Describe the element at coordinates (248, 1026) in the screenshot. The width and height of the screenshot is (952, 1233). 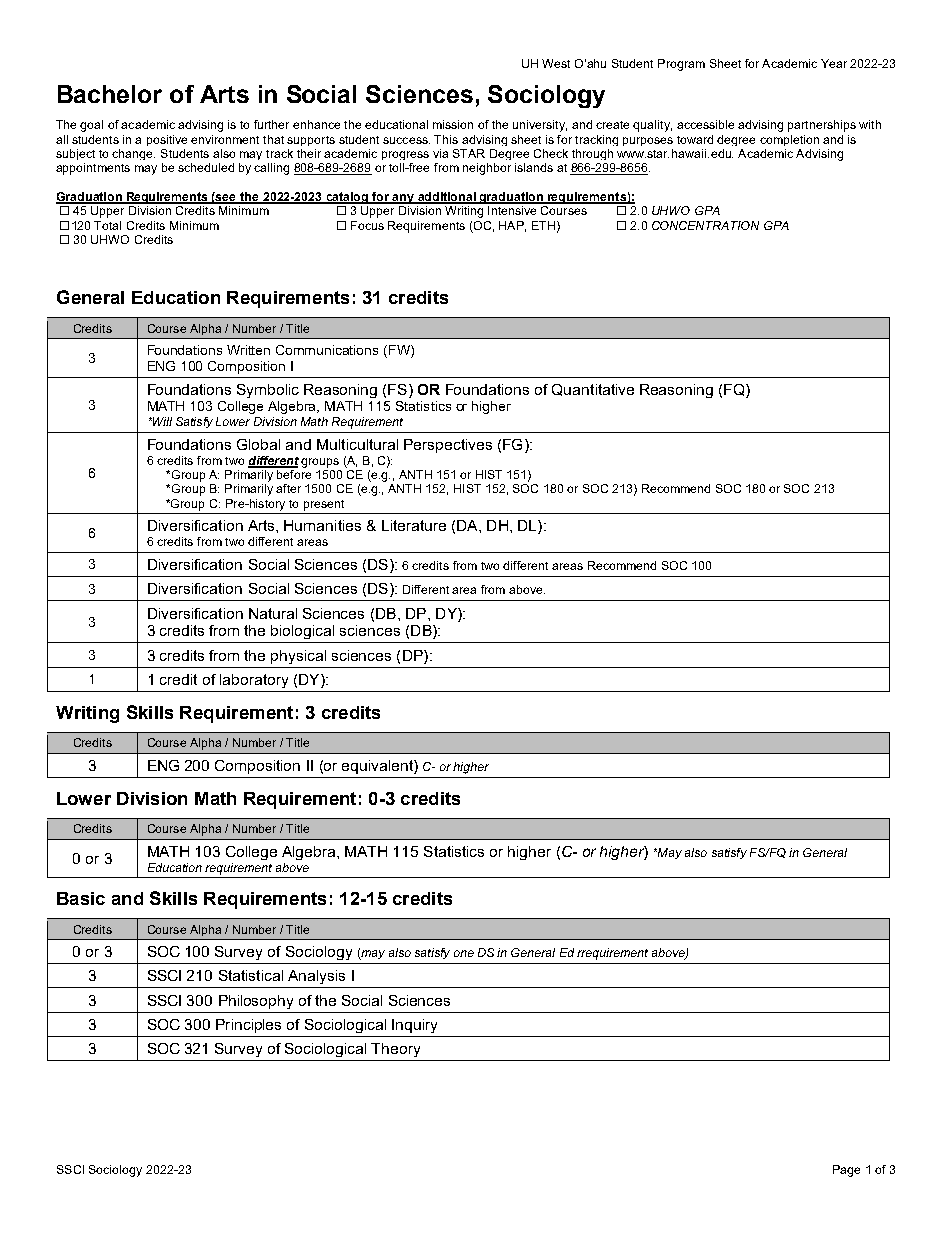
I see `Principles` at that location.
